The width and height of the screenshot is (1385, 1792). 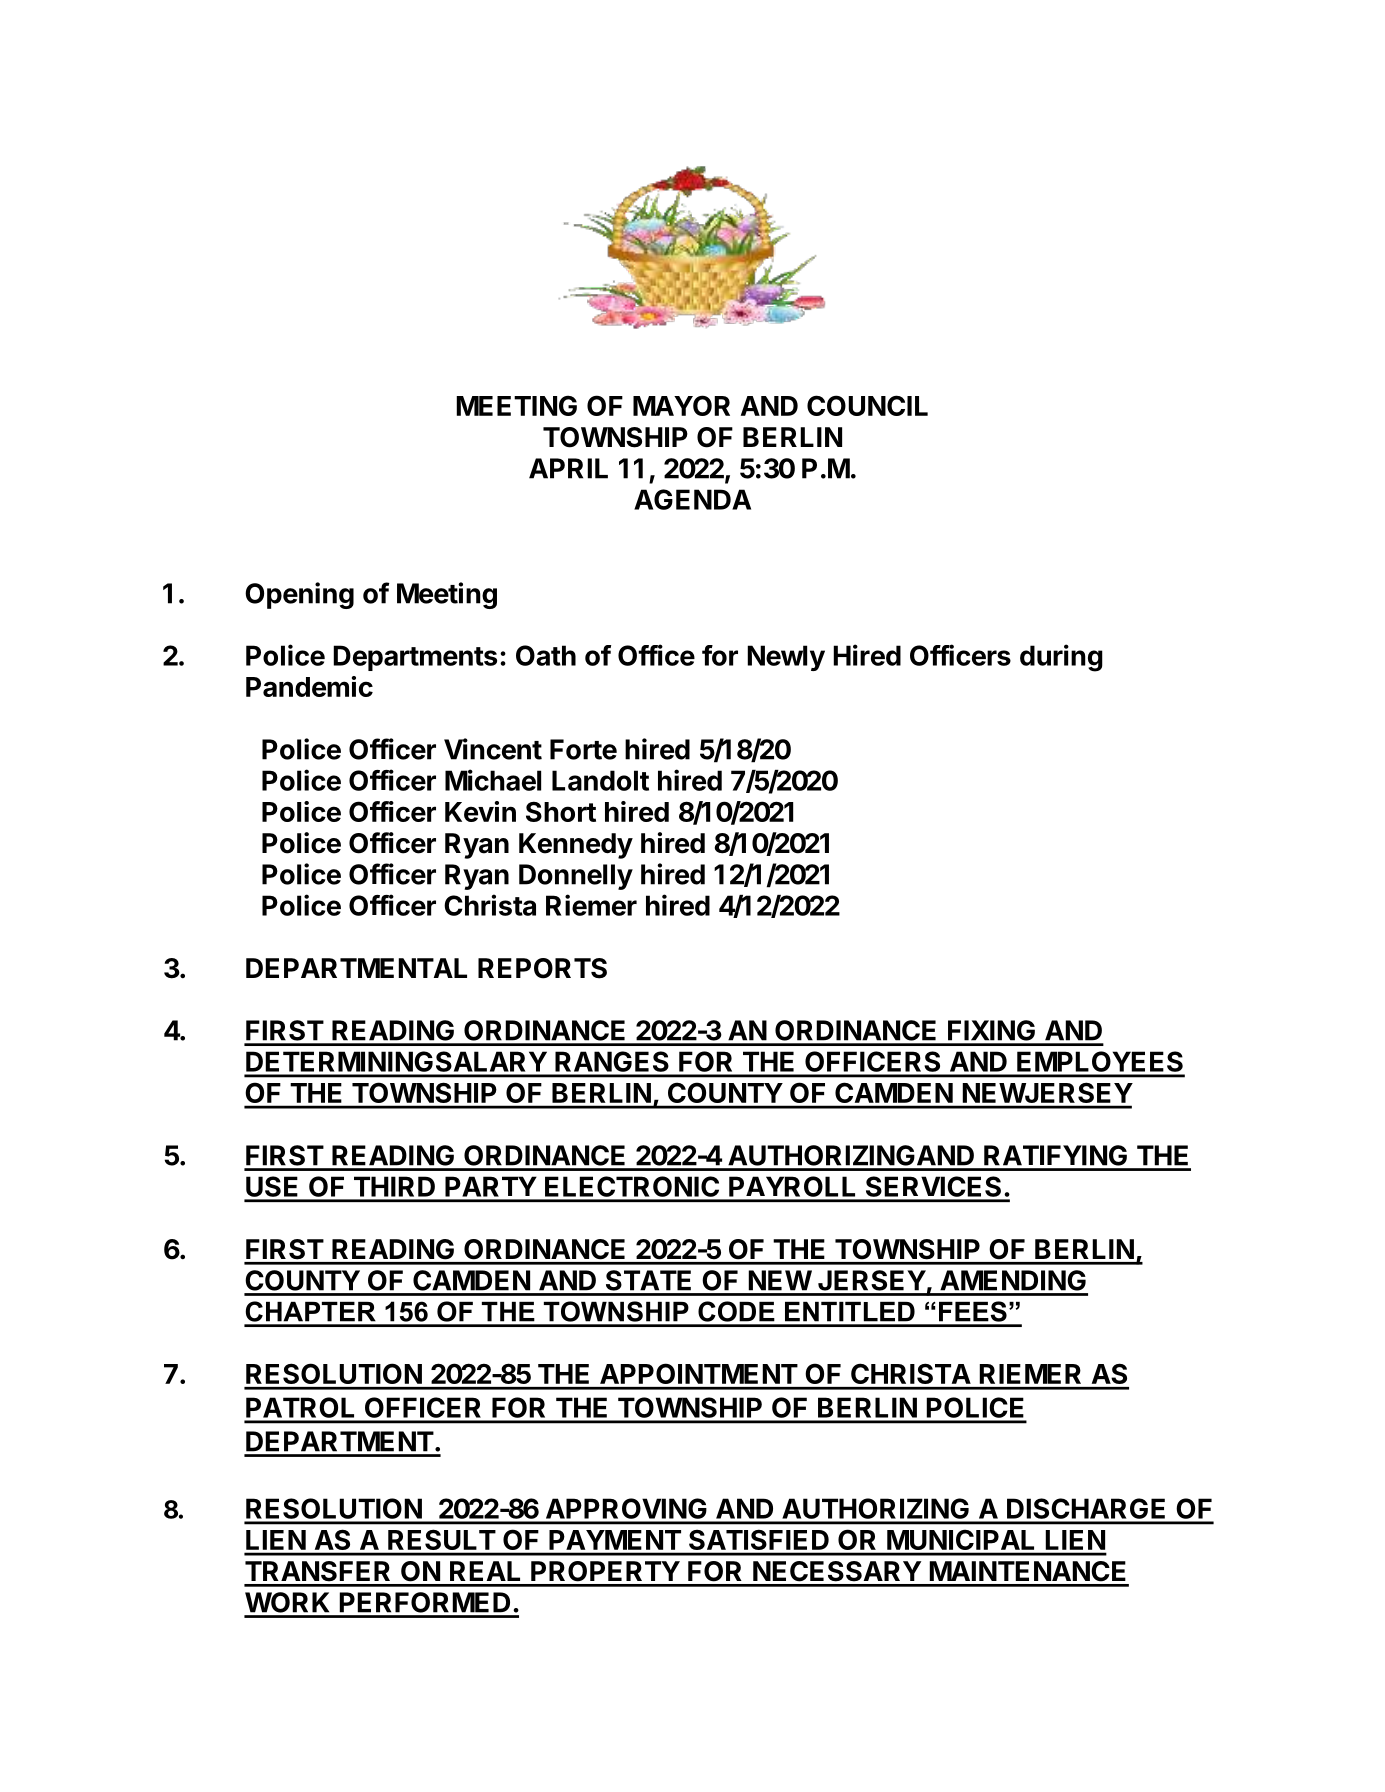 I want to click on Kennedy, so click(x=576, y=846).
